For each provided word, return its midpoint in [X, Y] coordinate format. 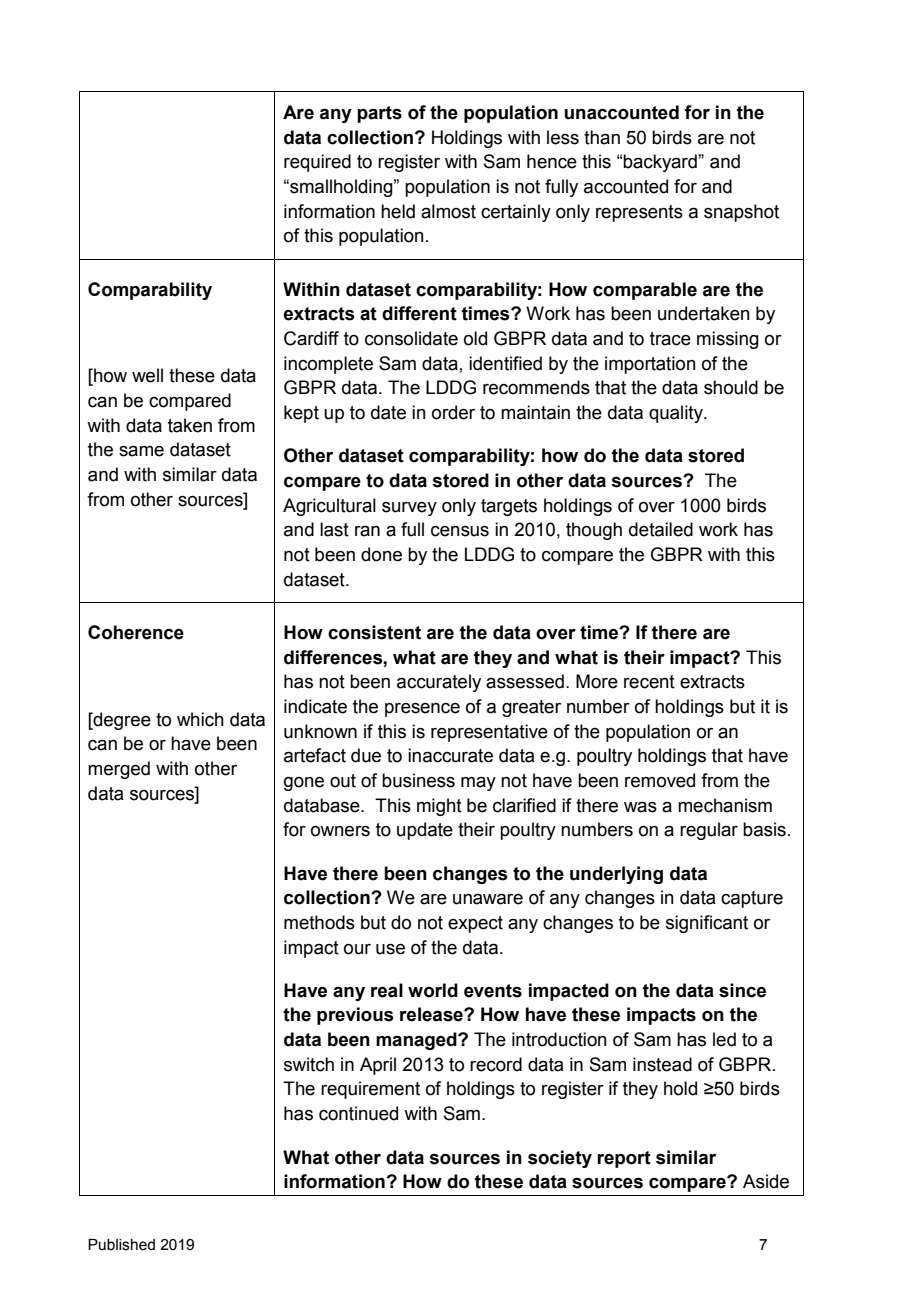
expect [475, 924]
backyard [661, 163]
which [200, 719]
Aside [766, 1181]
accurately [439, 683]
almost [448, 211]
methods [319, 922]
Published [121, 1245]
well [147, 375]
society [560, 1159]
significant [707, 924]
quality [677, 414]
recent [649, 682]
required [317, 163]
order [453, 412]
